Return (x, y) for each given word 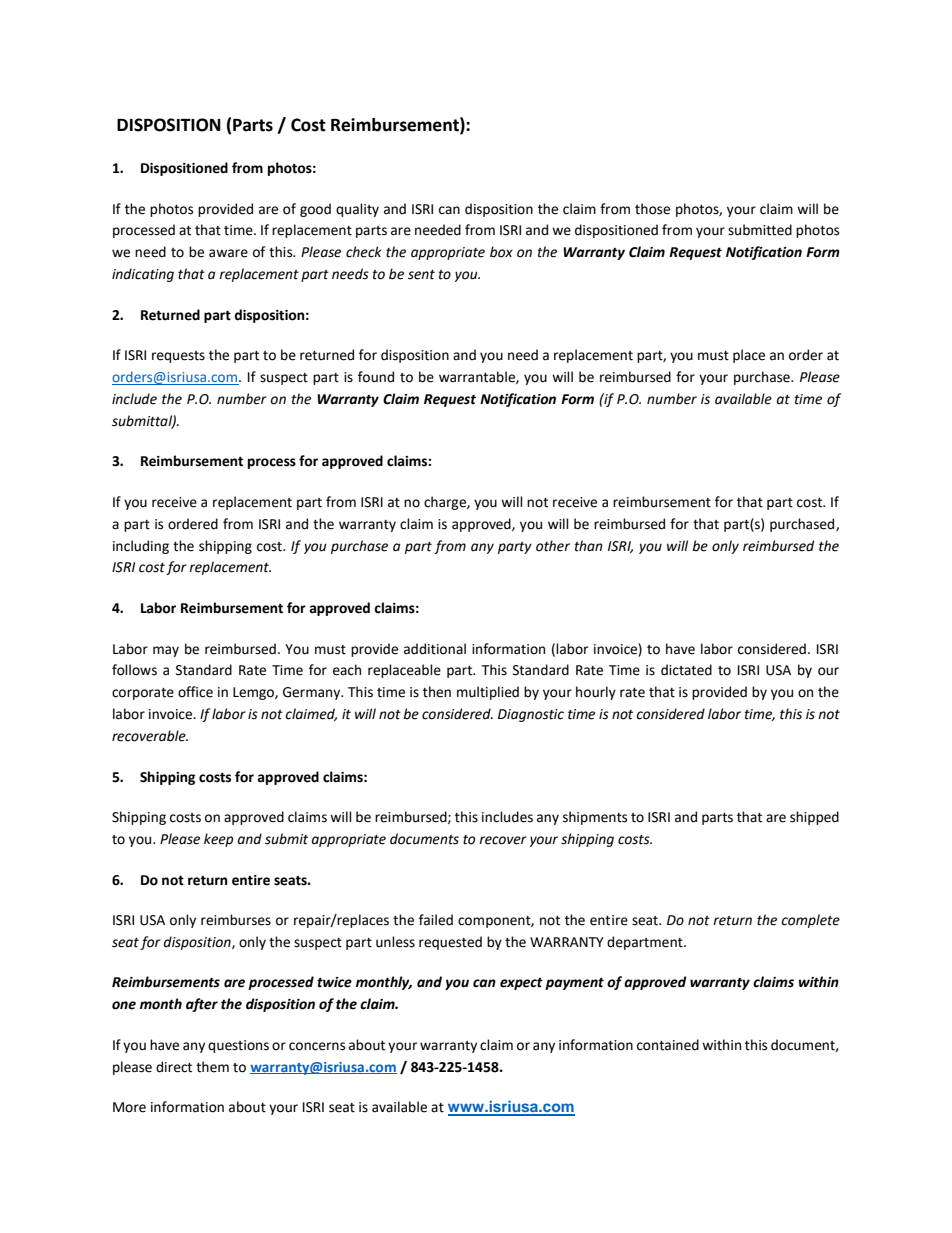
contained (668, 1045)
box (501, 252)
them (212, 1067)
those (652, 209)
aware (228, 253)
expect (521, 984)
